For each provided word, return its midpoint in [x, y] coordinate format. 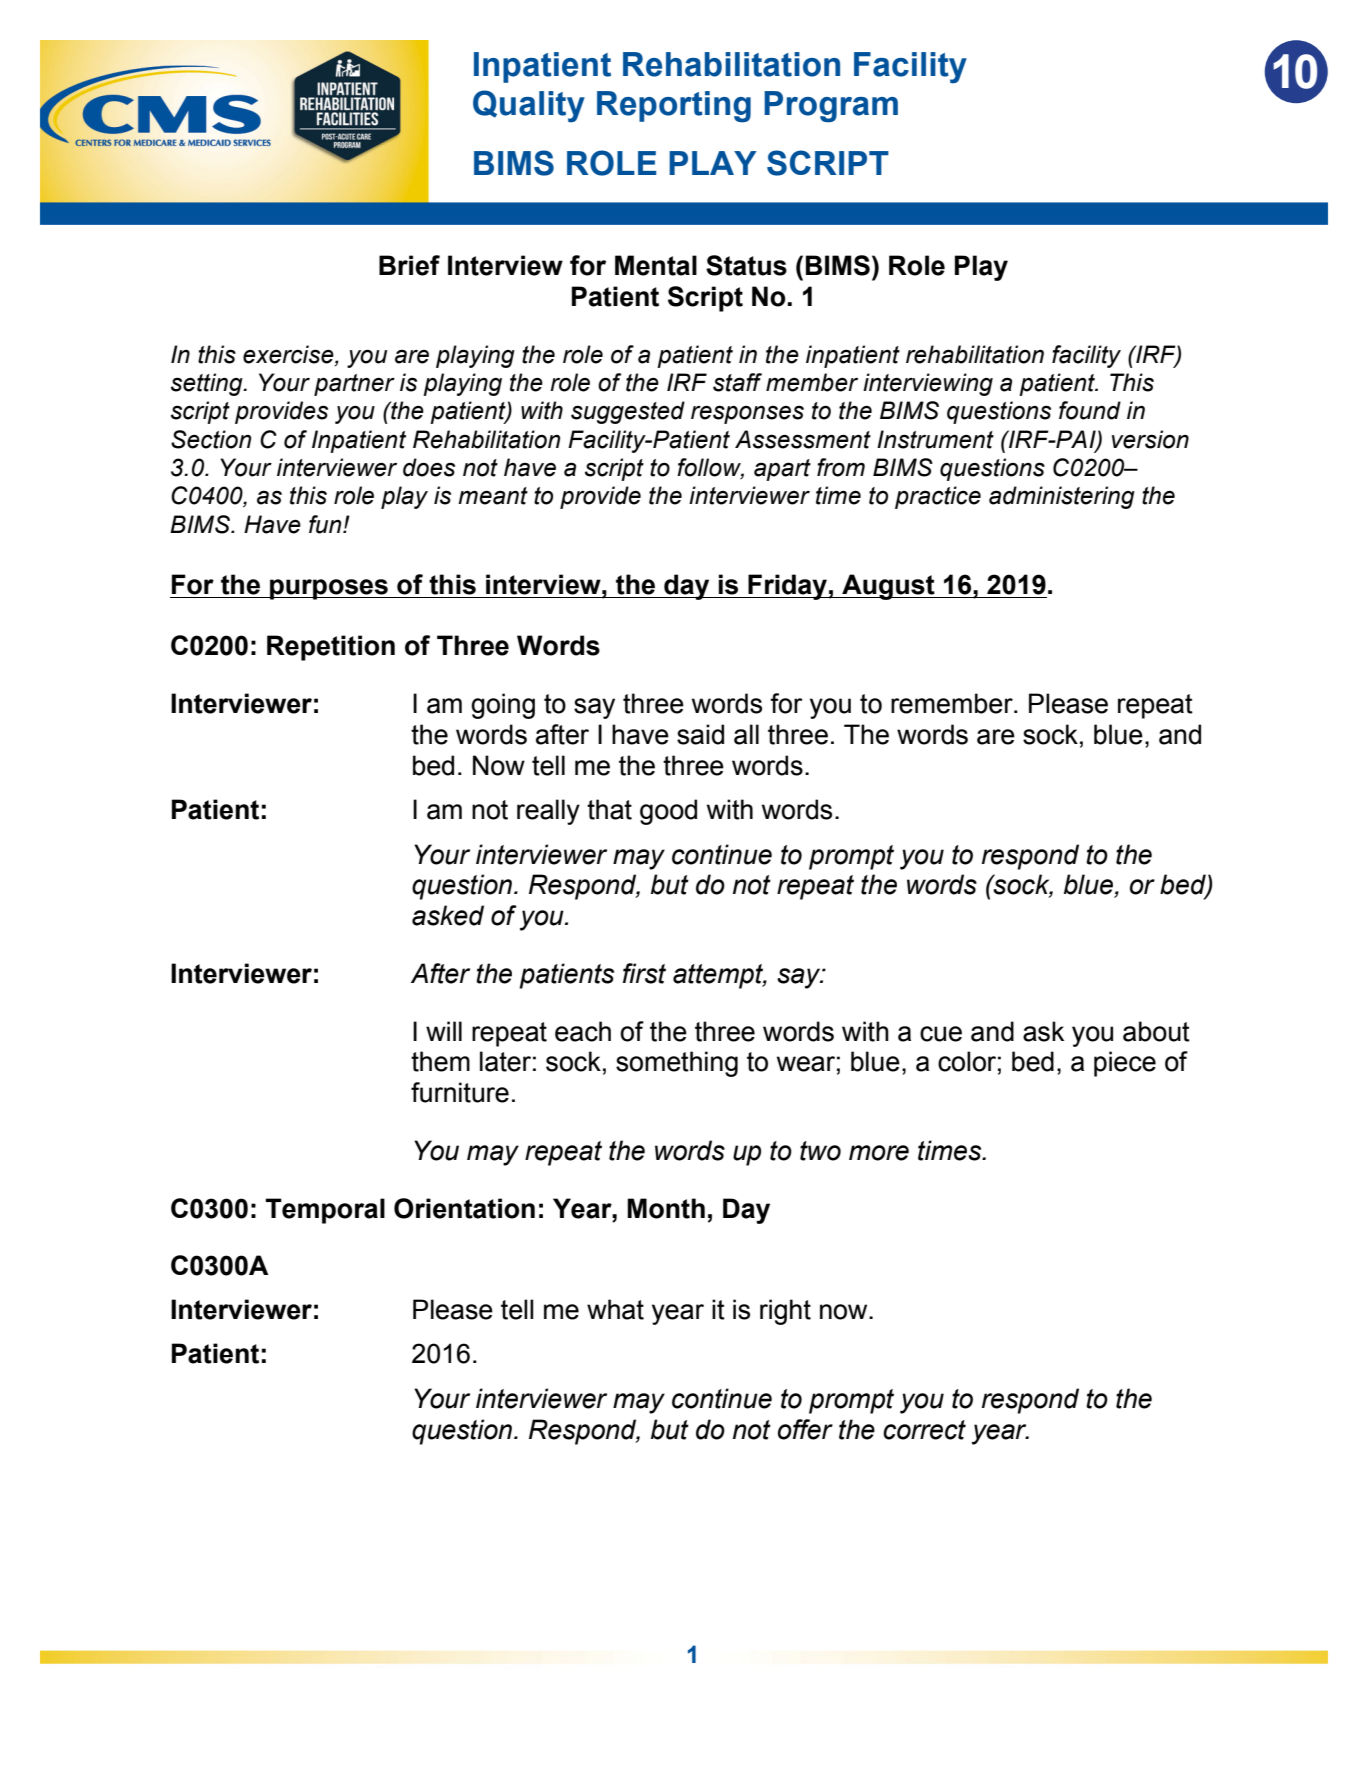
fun [326, 524]
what [615, 1309]
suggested [628, 412]
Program [831, 107]
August [888, 587]
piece [1125, 1064]
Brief [409, 265]
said [700, 734]
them [440, 1061]
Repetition [331, 648]
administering [1062, 497]
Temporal [325, 1211]
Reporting [674, 107]
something [677, 1064]
